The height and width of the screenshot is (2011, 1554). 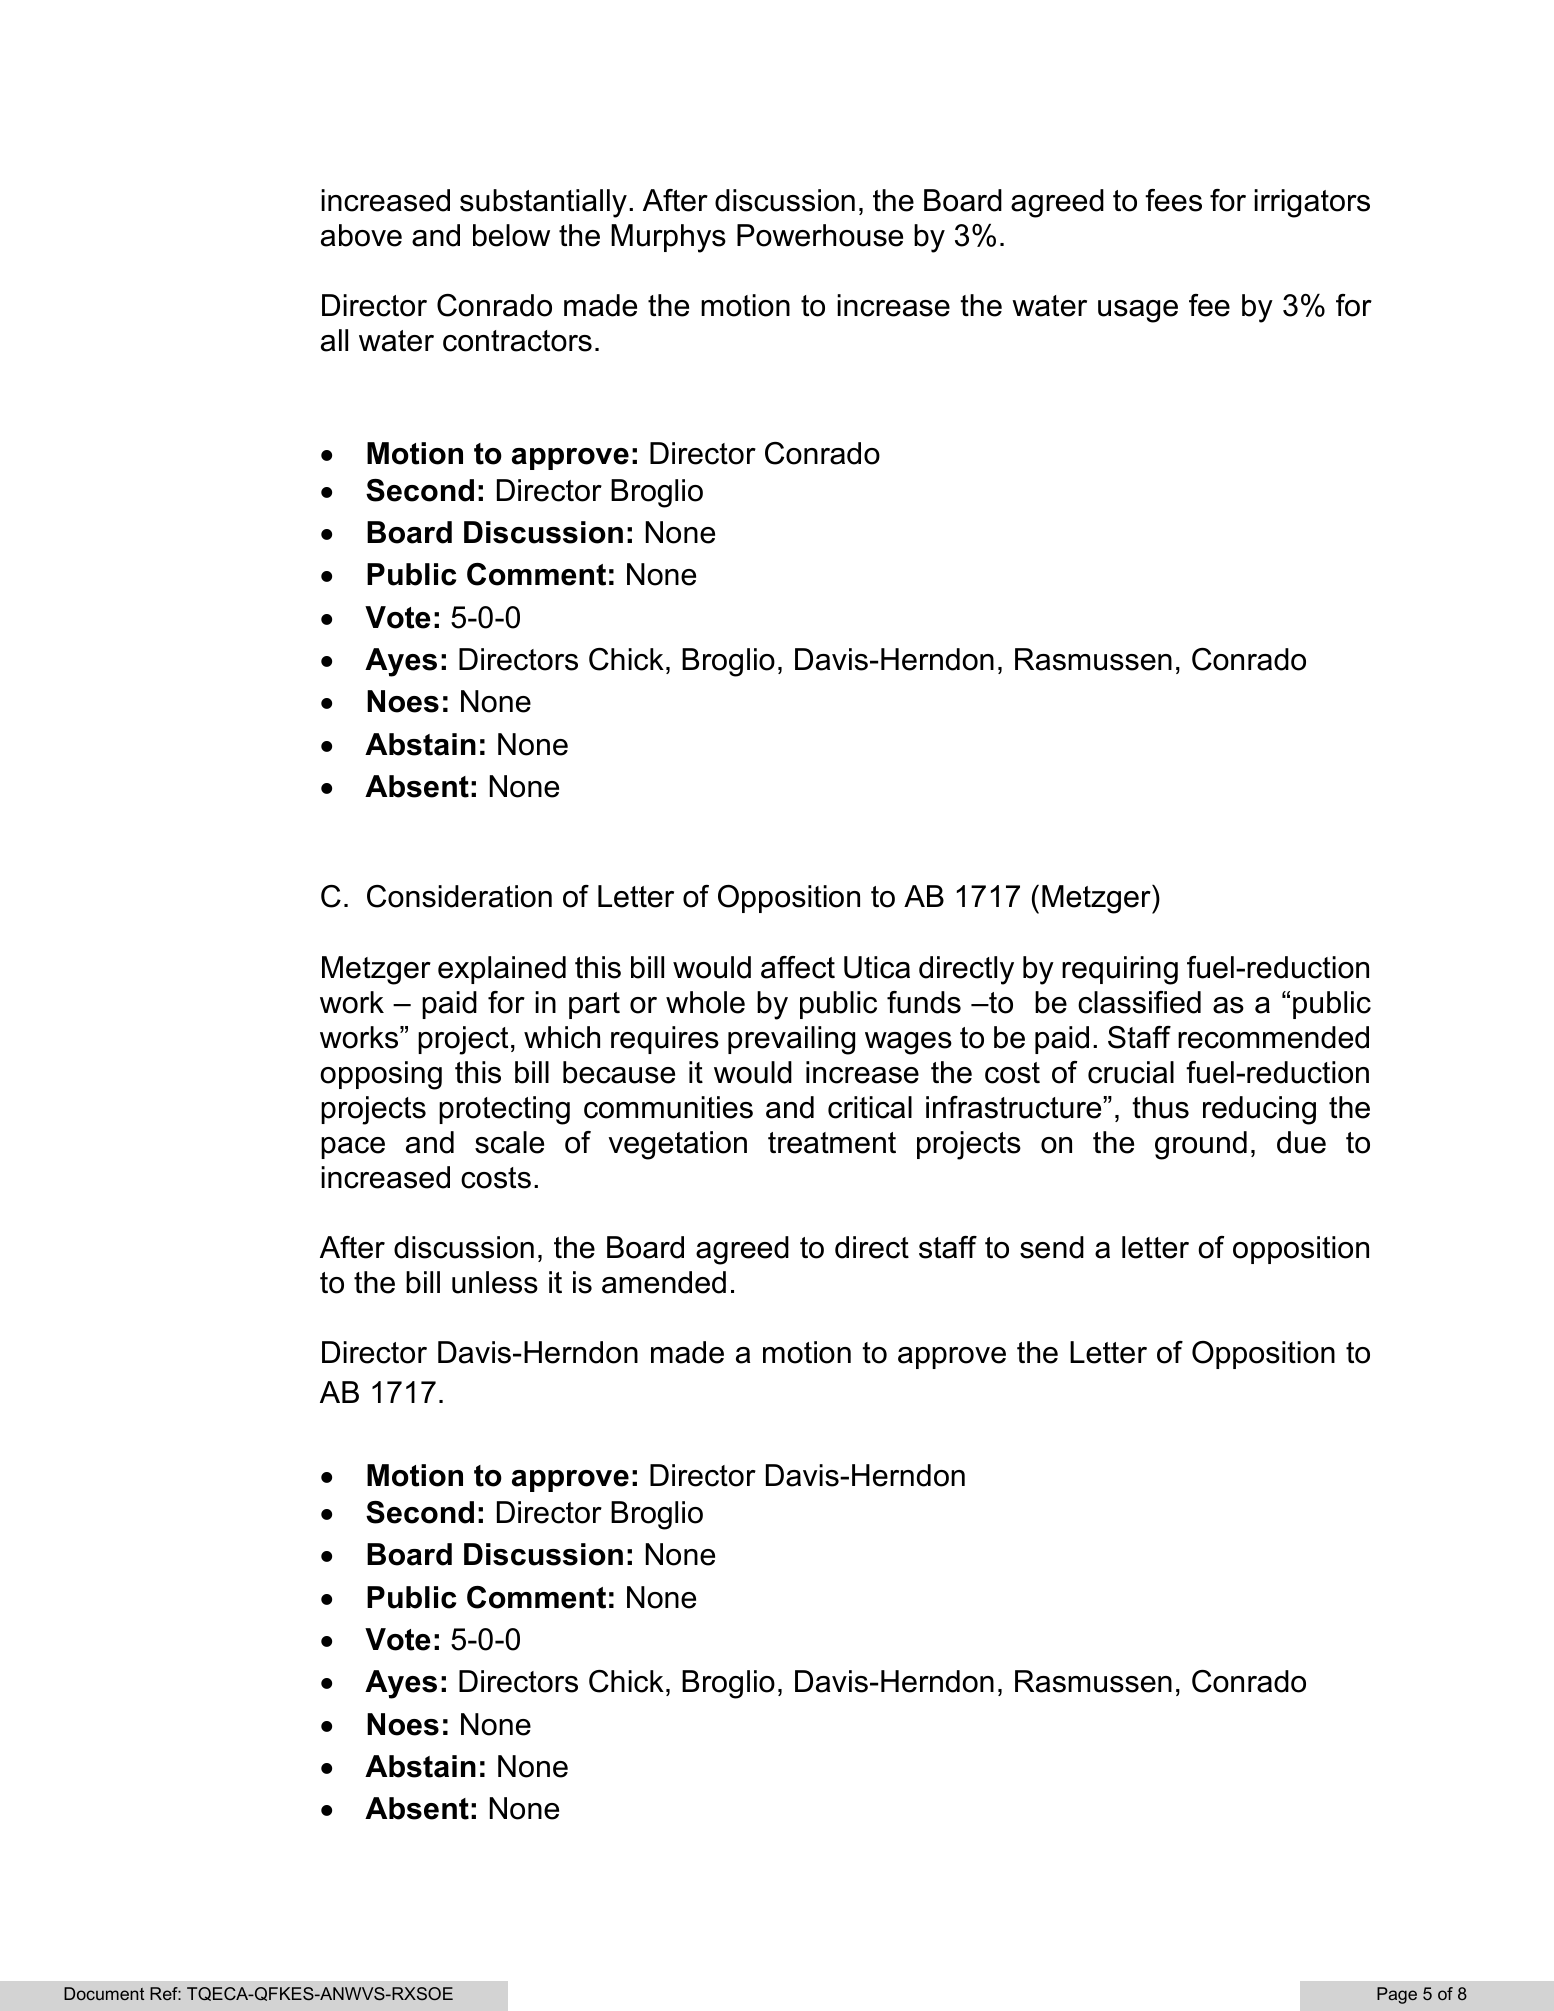 What do you see at coordinates (820, 235) in the screenshot?
I see `Powerhouse` at bounding box center [820, 235].
